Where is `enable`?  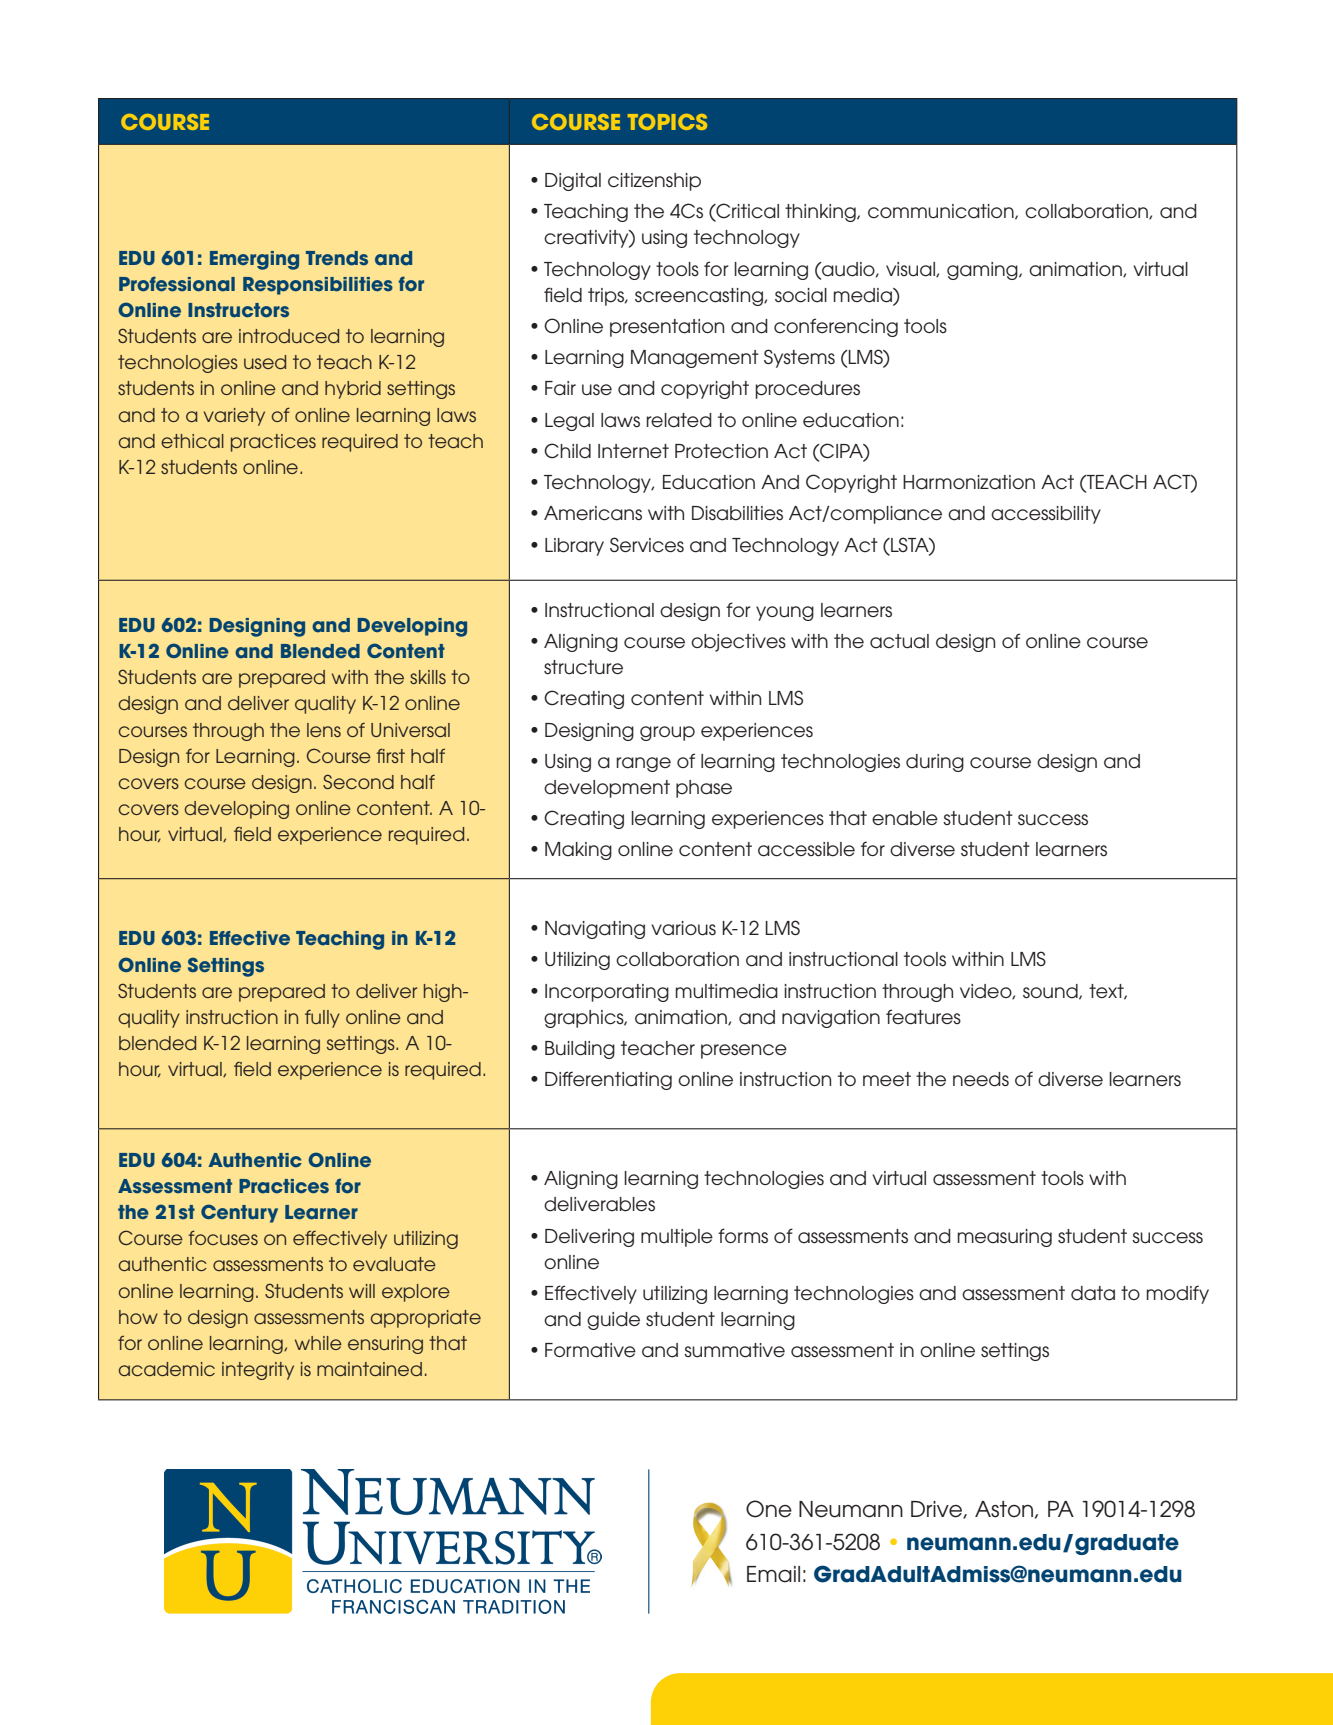
enable is located at coordinates (905, 818).
